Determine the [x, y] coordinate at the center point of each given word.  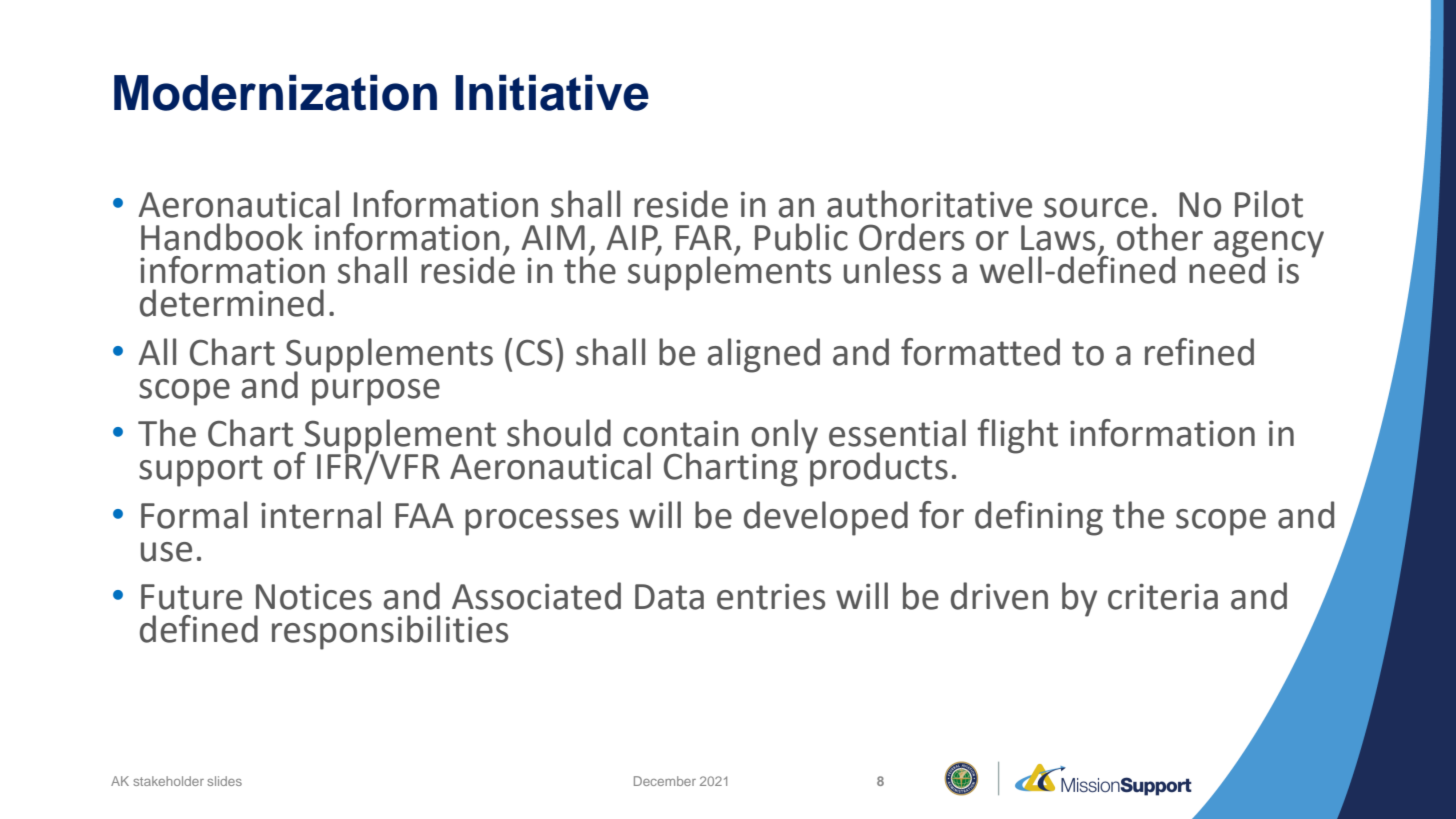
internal [321, 515]
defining [1039, 518]
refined [1199, 352]
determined [232, 303]
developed [826, 518]
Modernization [275, 92]
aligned [764, 355]
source [1096, 208]
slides [224, 781]
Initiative [552, 92]
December [665, 781]
